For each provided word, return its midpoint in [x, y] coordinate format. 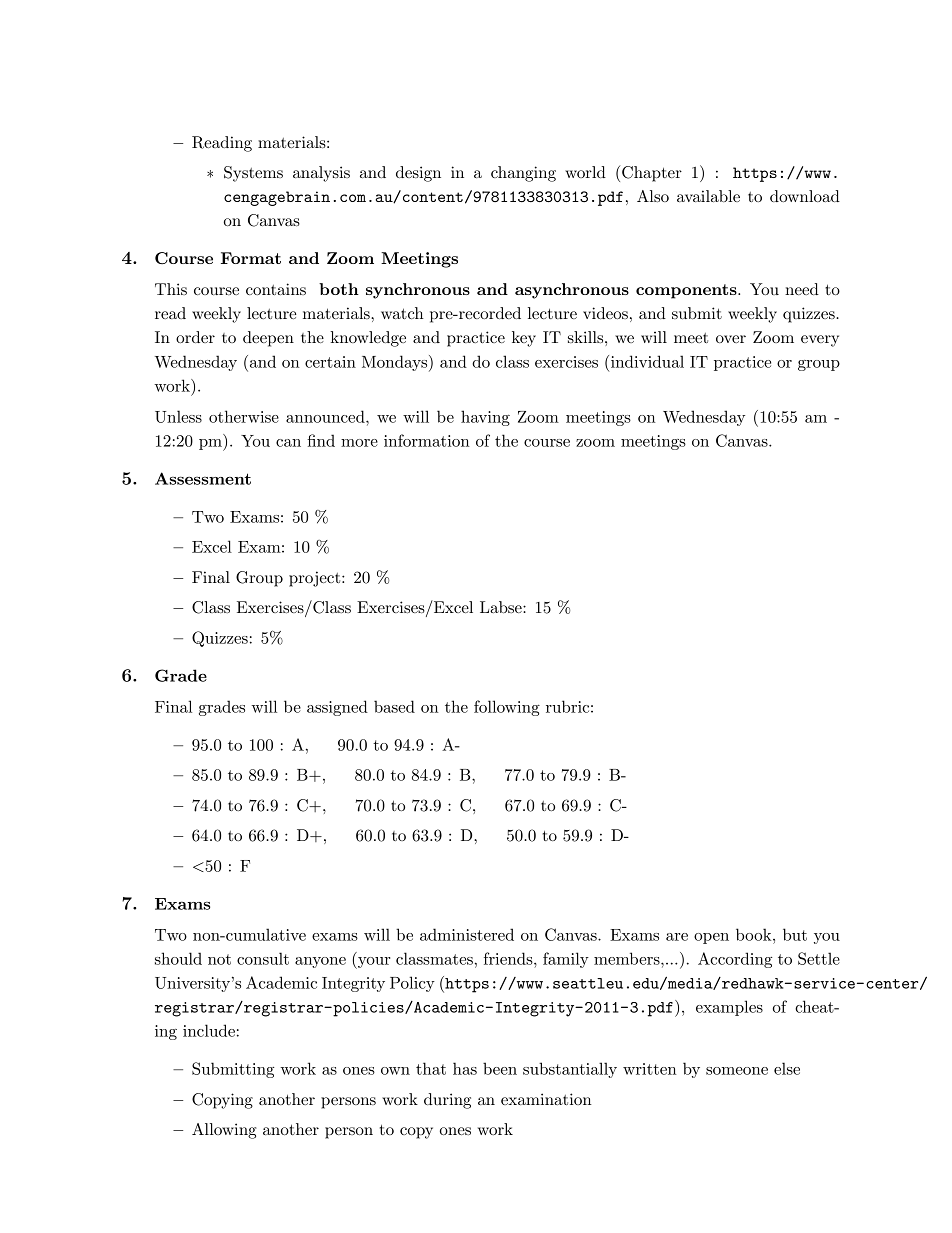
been [500, 1068]
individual [647, 361]
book [755, 934]
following [507, 708]
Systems [253, 174]
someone [737, 1071]
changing [523, 174]
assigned [337, 708]
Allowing [224, 1131]
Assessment [203, 478]
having [485, 418]
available [708, 196]
